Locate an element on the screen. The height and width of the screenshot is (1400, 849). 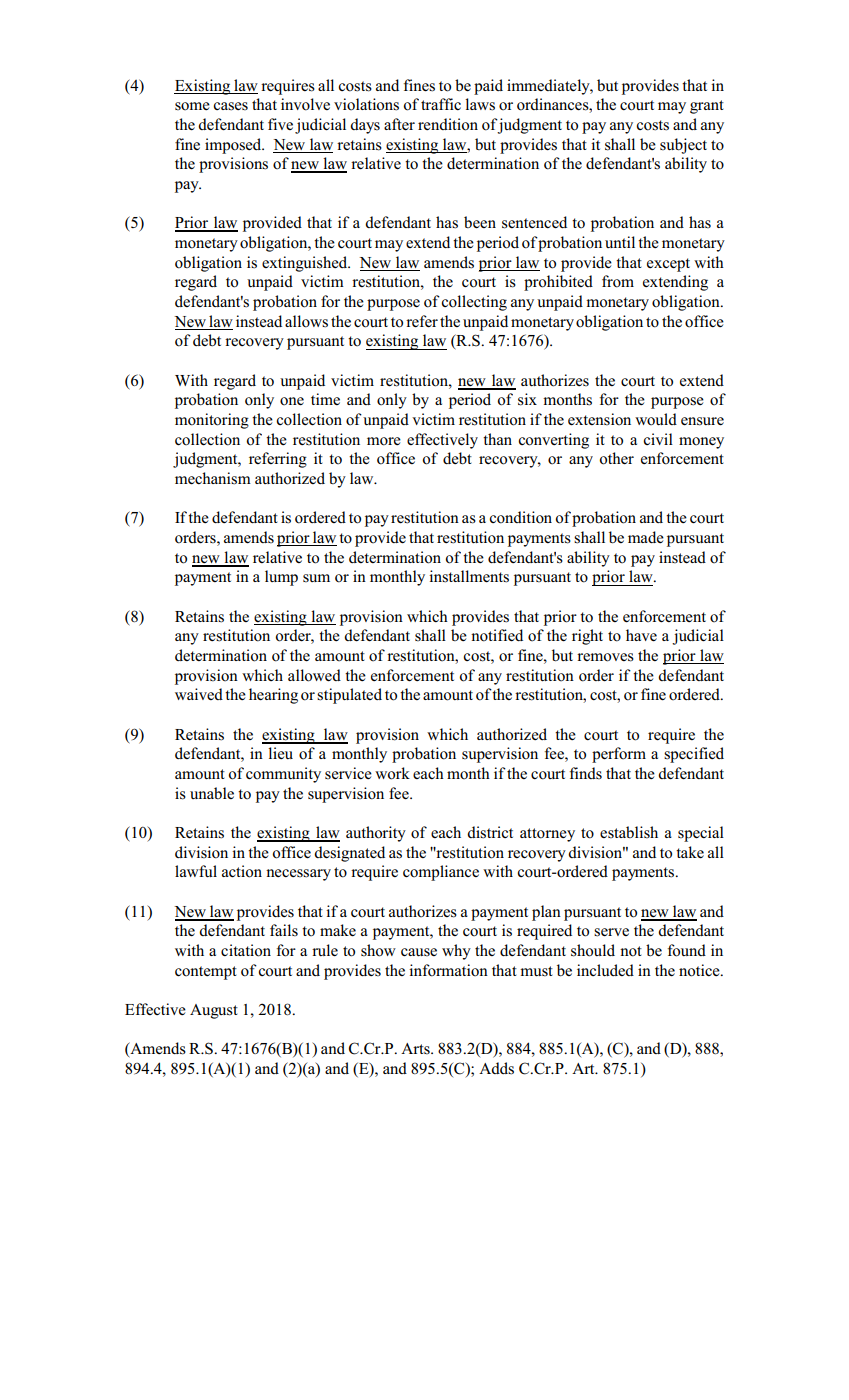
made is located at coordinates (646, 537).
